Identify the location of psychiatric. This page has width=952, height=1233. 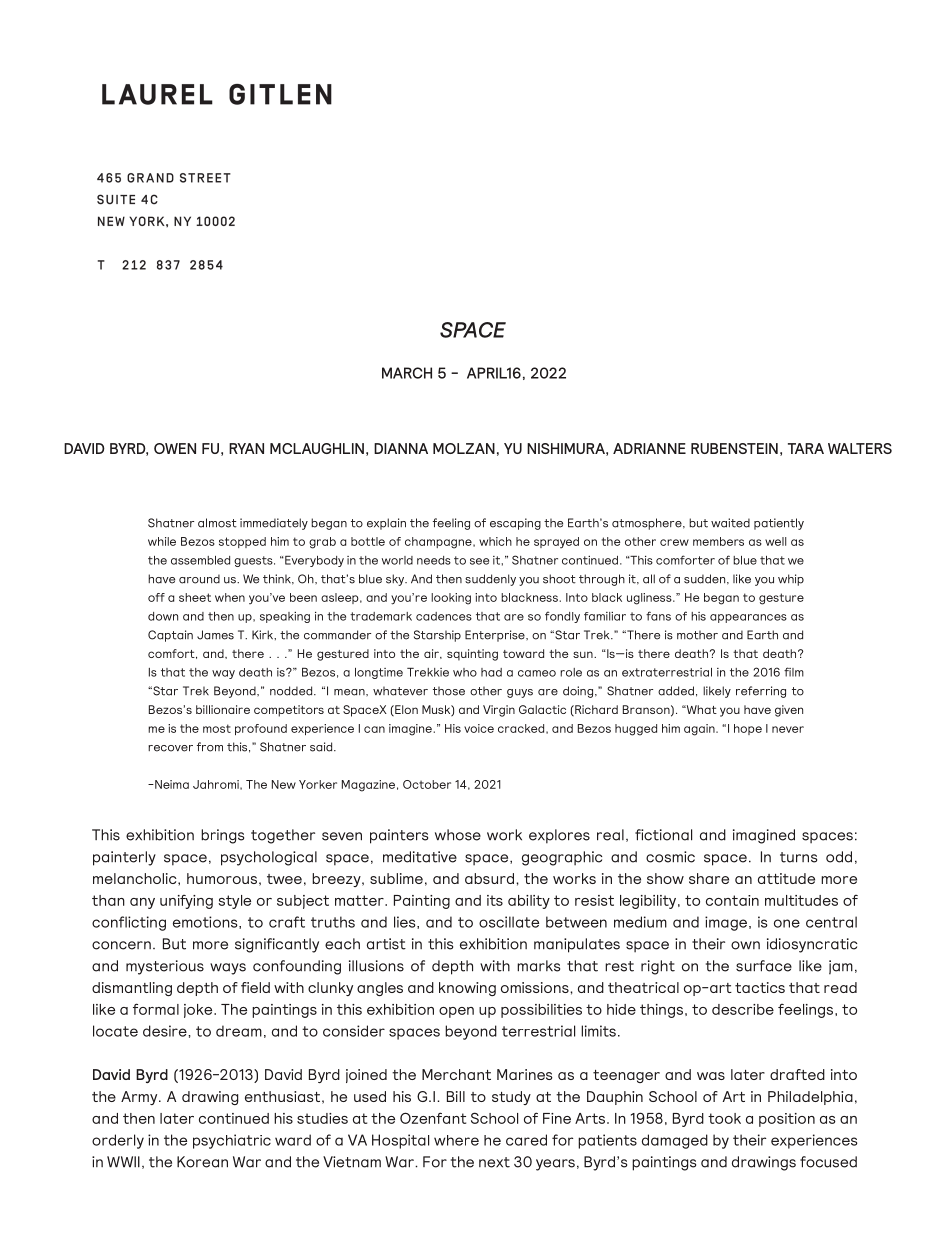
(232, 1141).
